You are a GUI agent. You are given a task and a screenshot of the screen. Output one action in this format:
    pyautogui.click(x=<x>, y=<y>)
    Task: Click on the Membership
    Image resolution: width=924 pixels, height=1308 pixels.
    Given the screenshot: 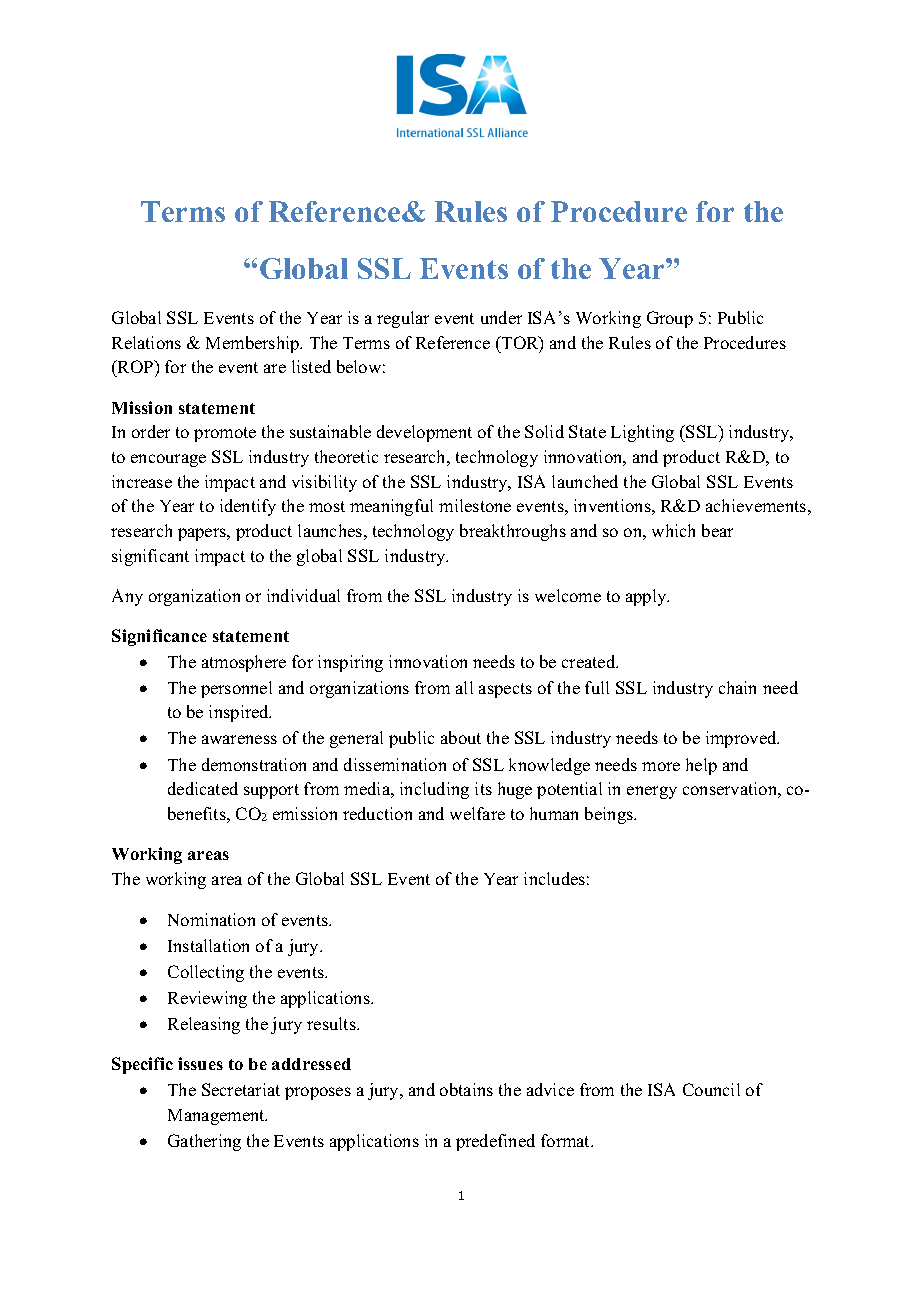 What is the action you would take?
    pyautogui.click(x=254, y=344)
